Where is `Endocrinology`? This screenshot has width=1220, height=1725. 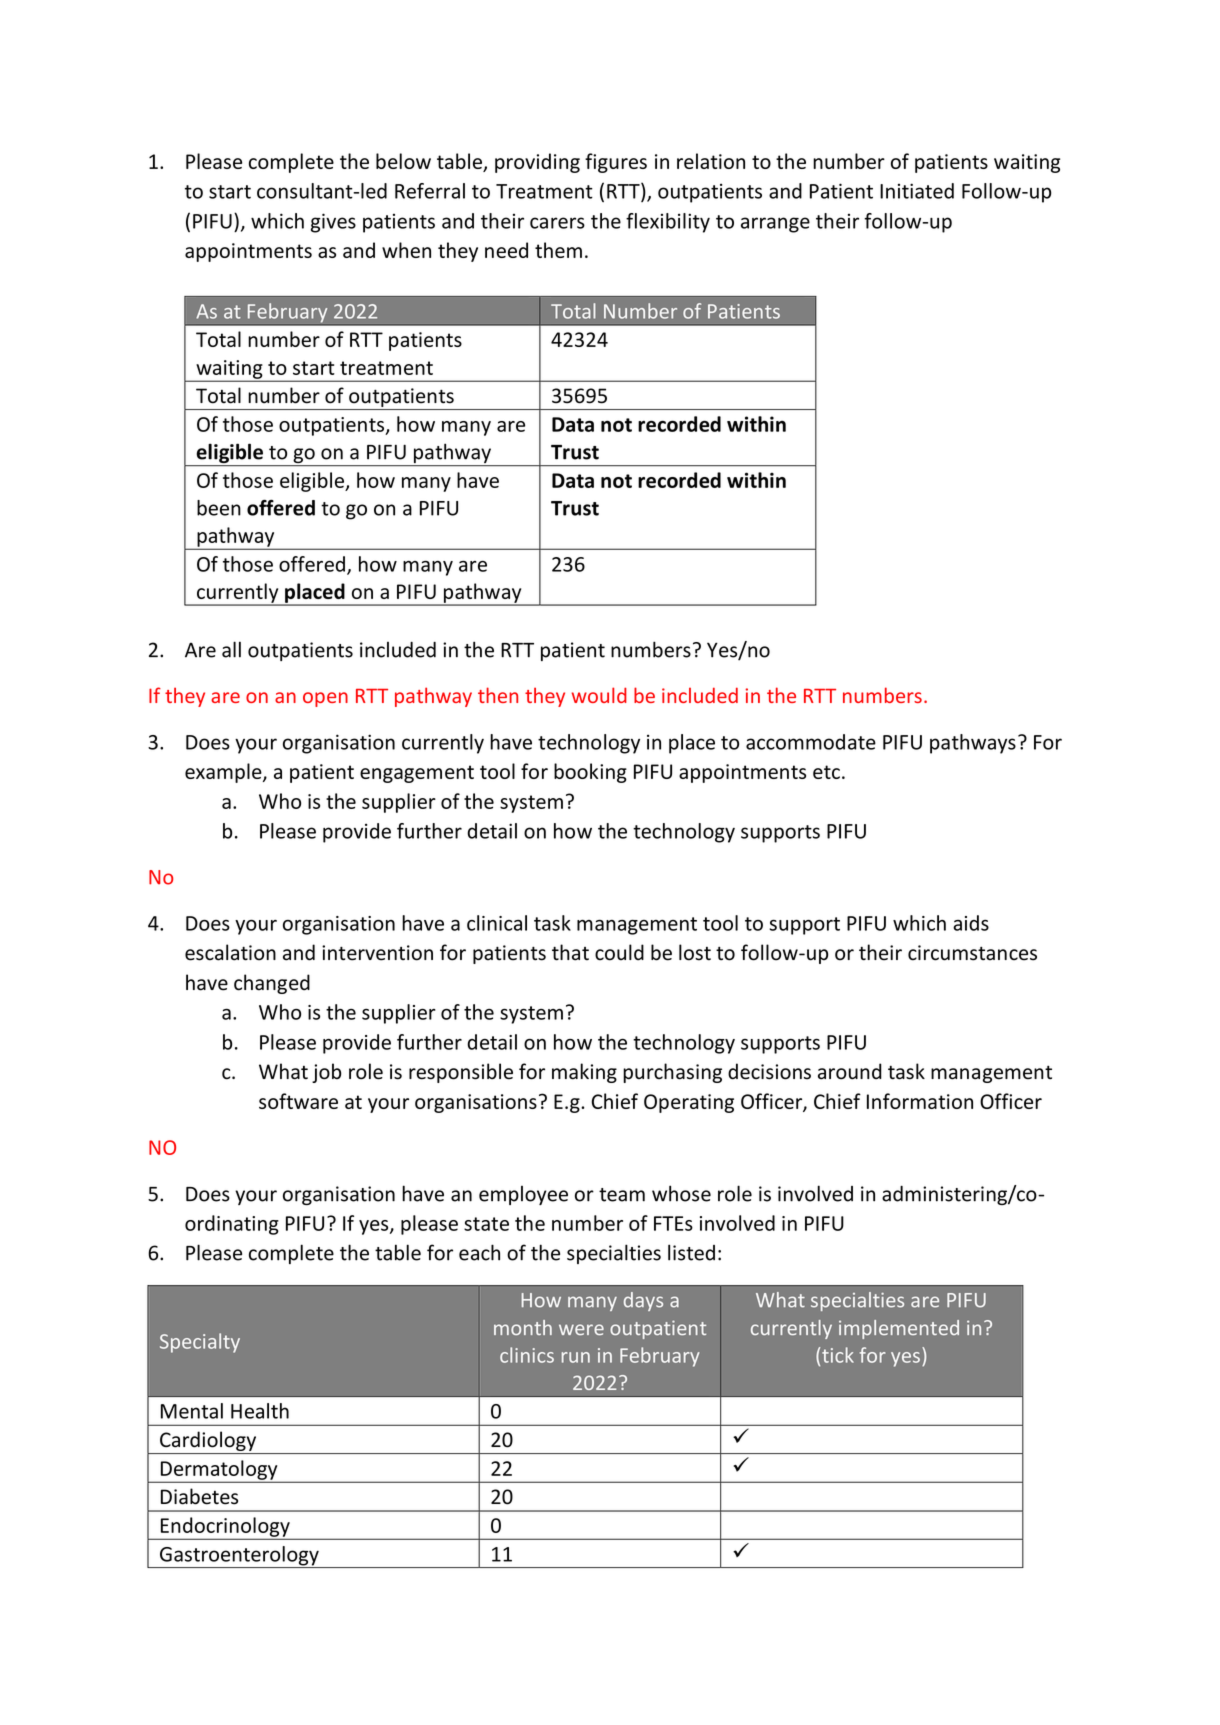
Endocrinology is located at coordinates (225, 1528).
